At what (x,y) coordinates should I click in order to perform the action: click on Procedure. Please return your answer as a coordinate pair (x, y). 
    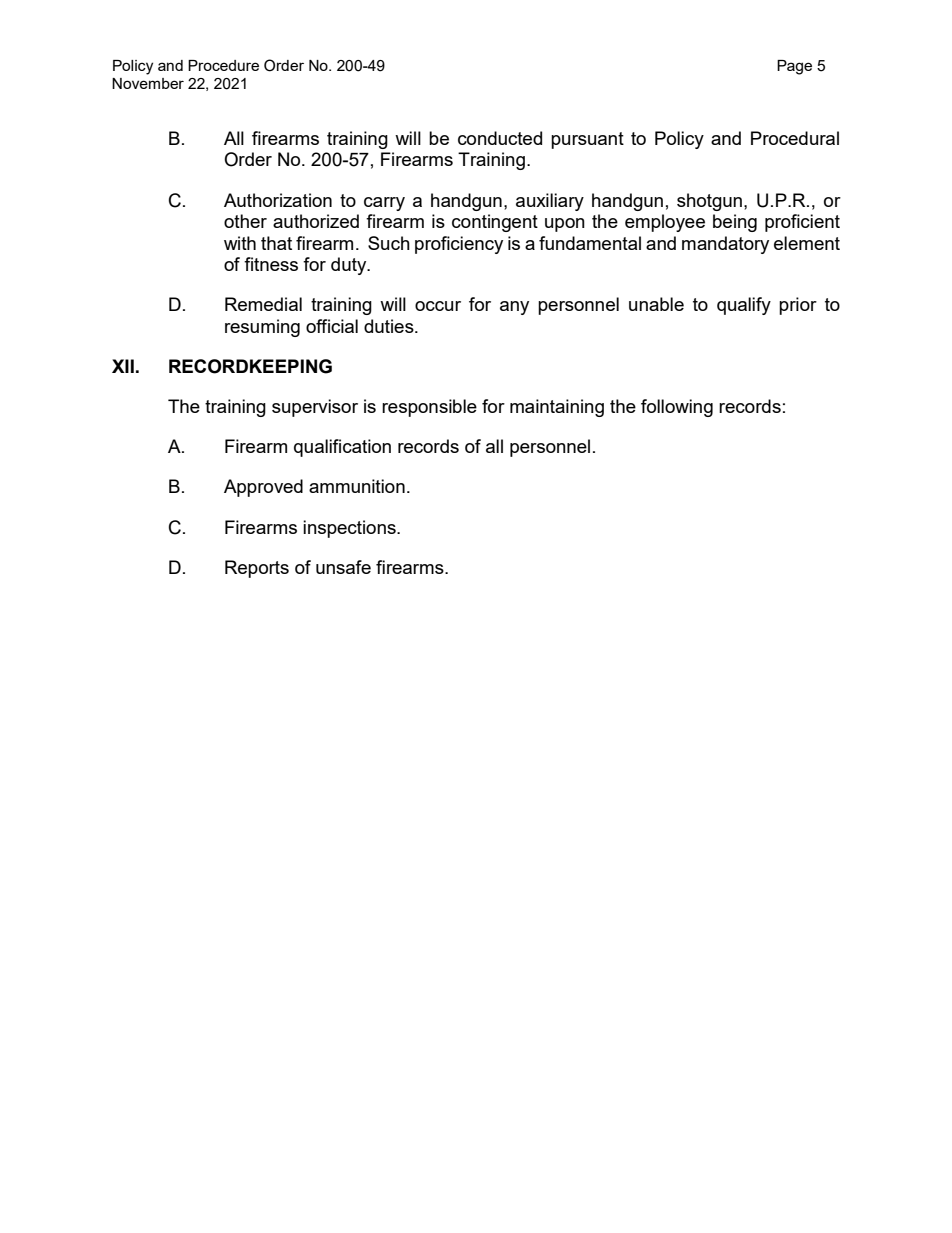
    Looking at the image, I should click on (223, 65).
